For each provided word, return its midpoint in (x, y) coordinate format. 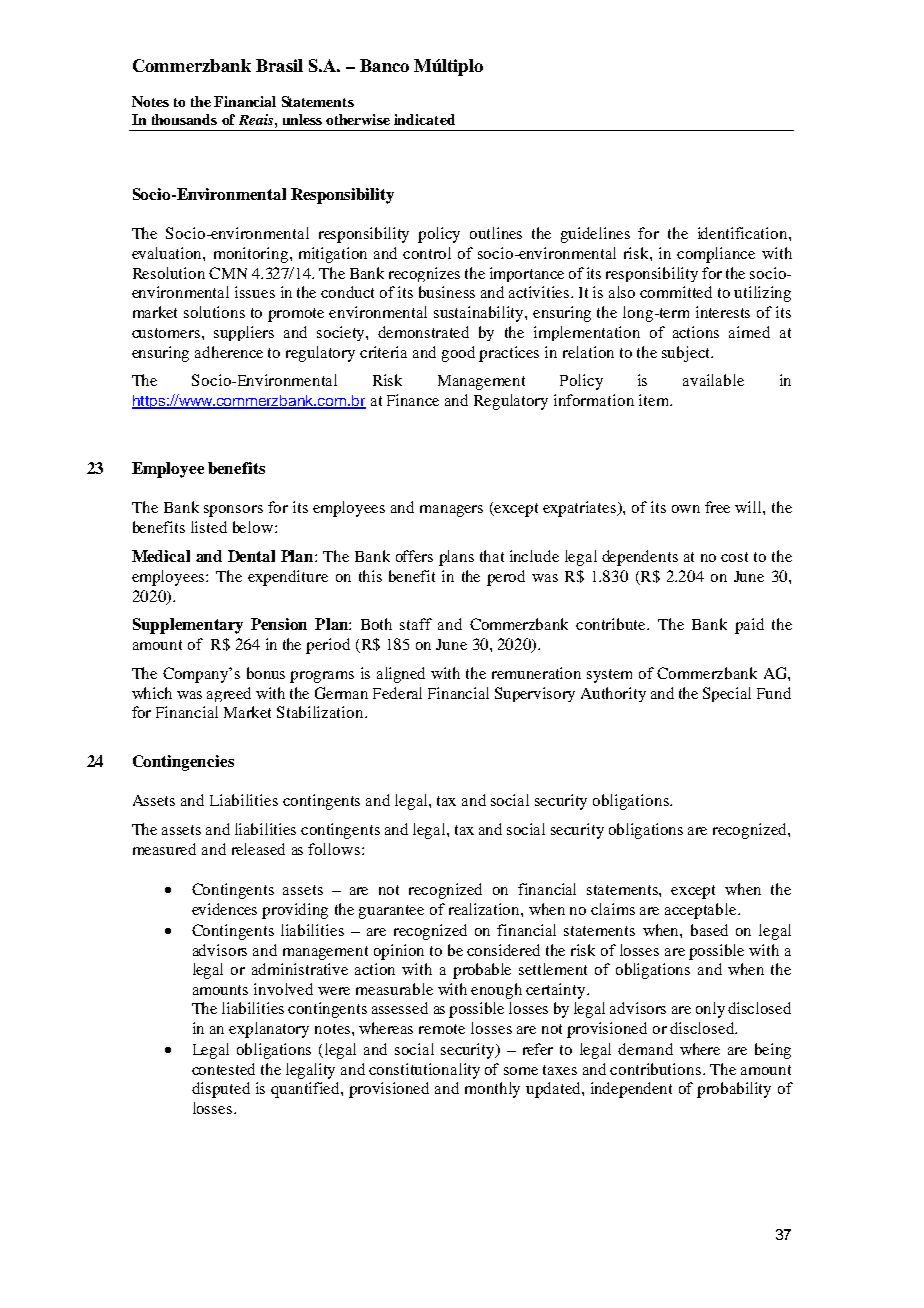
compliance (716, 255)
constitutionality (424, 1071)
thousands (184, 119)
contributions (657, 1069)
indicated (424, 119)
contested (223, 1069)
